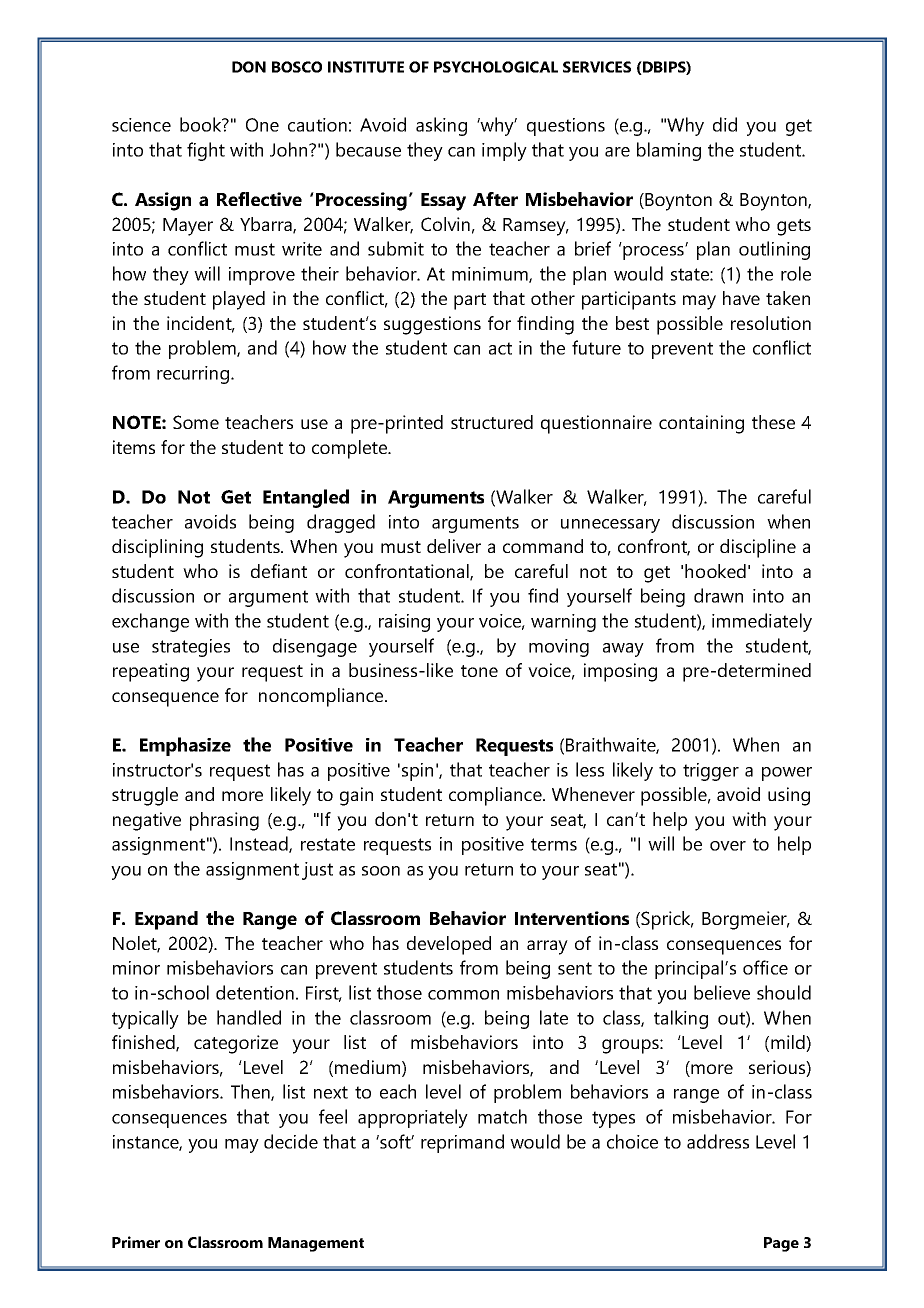 The image size is (924, 1308). Describe the element at coordinates (462, 1143) in the image. I see `reprimand` at that location.
